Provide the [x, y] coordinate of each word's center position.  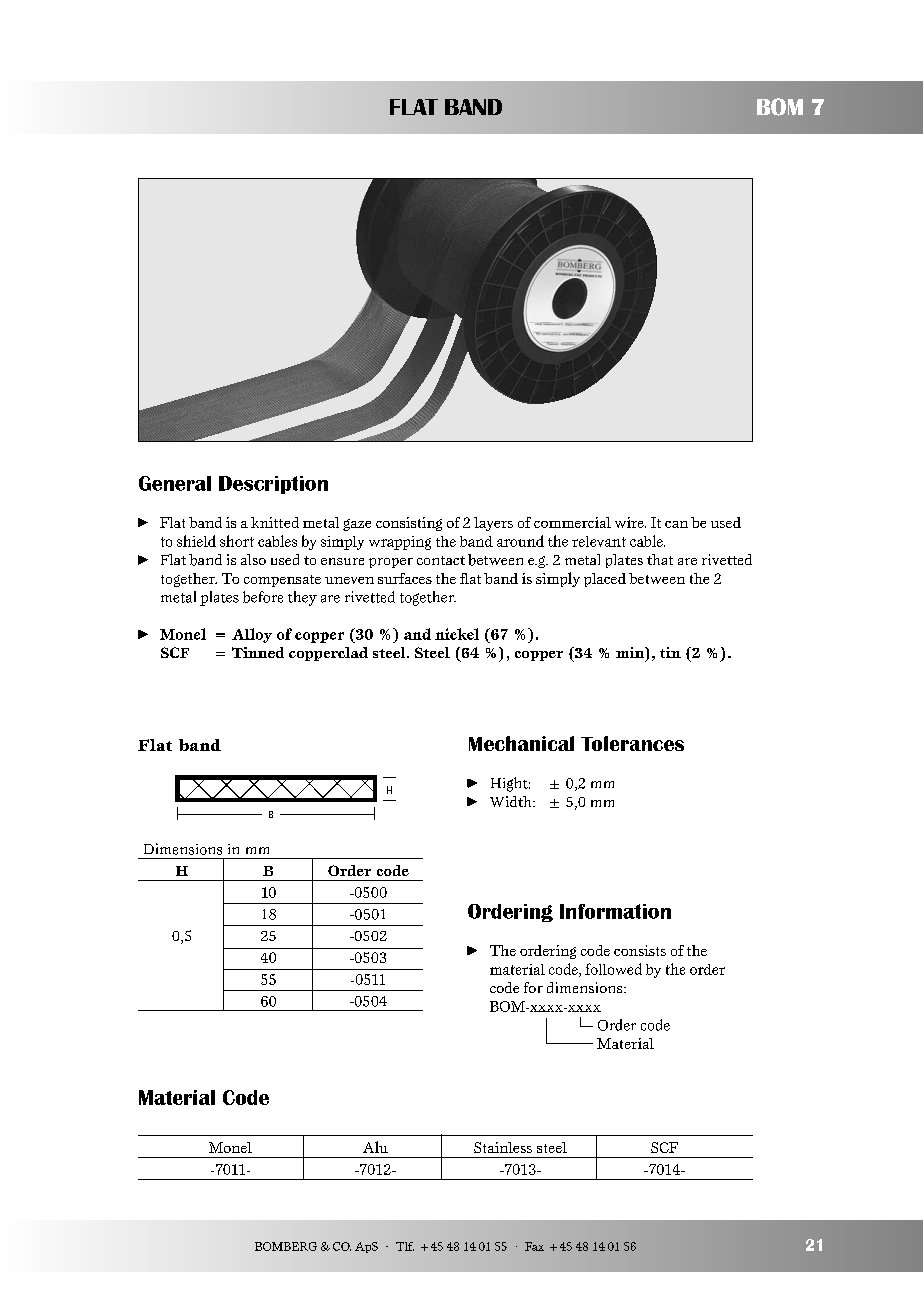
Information [615, 911]
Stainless [503, 1147]
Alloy [252, 635]
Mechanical [521, 743]
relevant [599, 541]
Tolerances [632, 743]
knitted [275, 522]
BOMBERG [286, 1246]
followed [613, 969]
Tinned [258, 652]
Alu [375, 1147]
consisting [409, 524]
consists [640, 950]
